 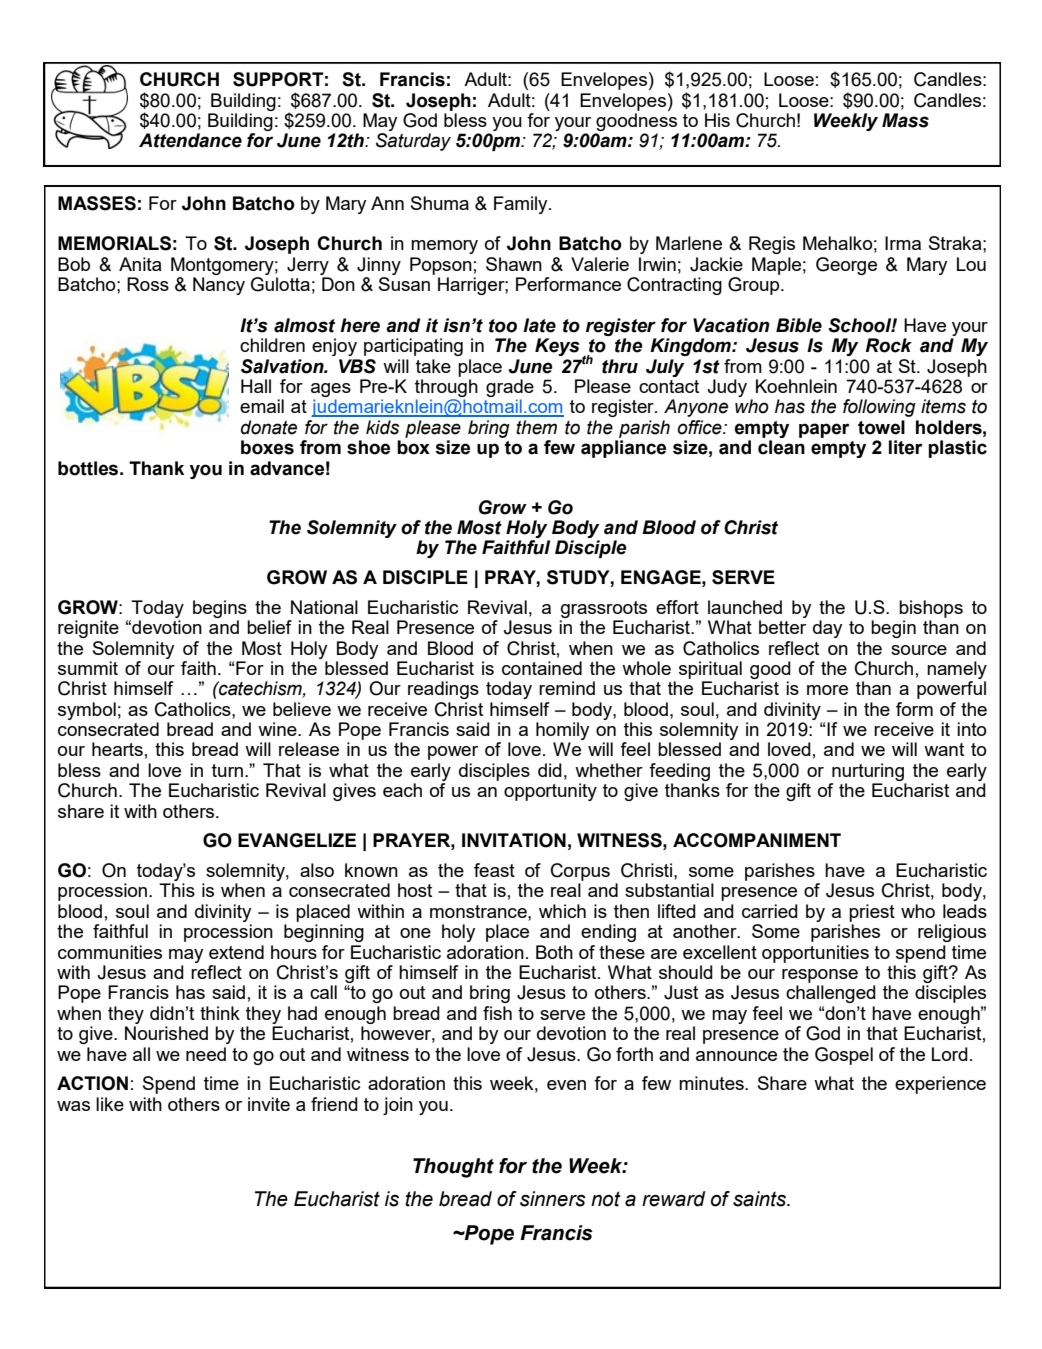 What do you see at coordinates (110, 1104) in the screenshot?
I see `like` at bounding box center [110, 1104].
